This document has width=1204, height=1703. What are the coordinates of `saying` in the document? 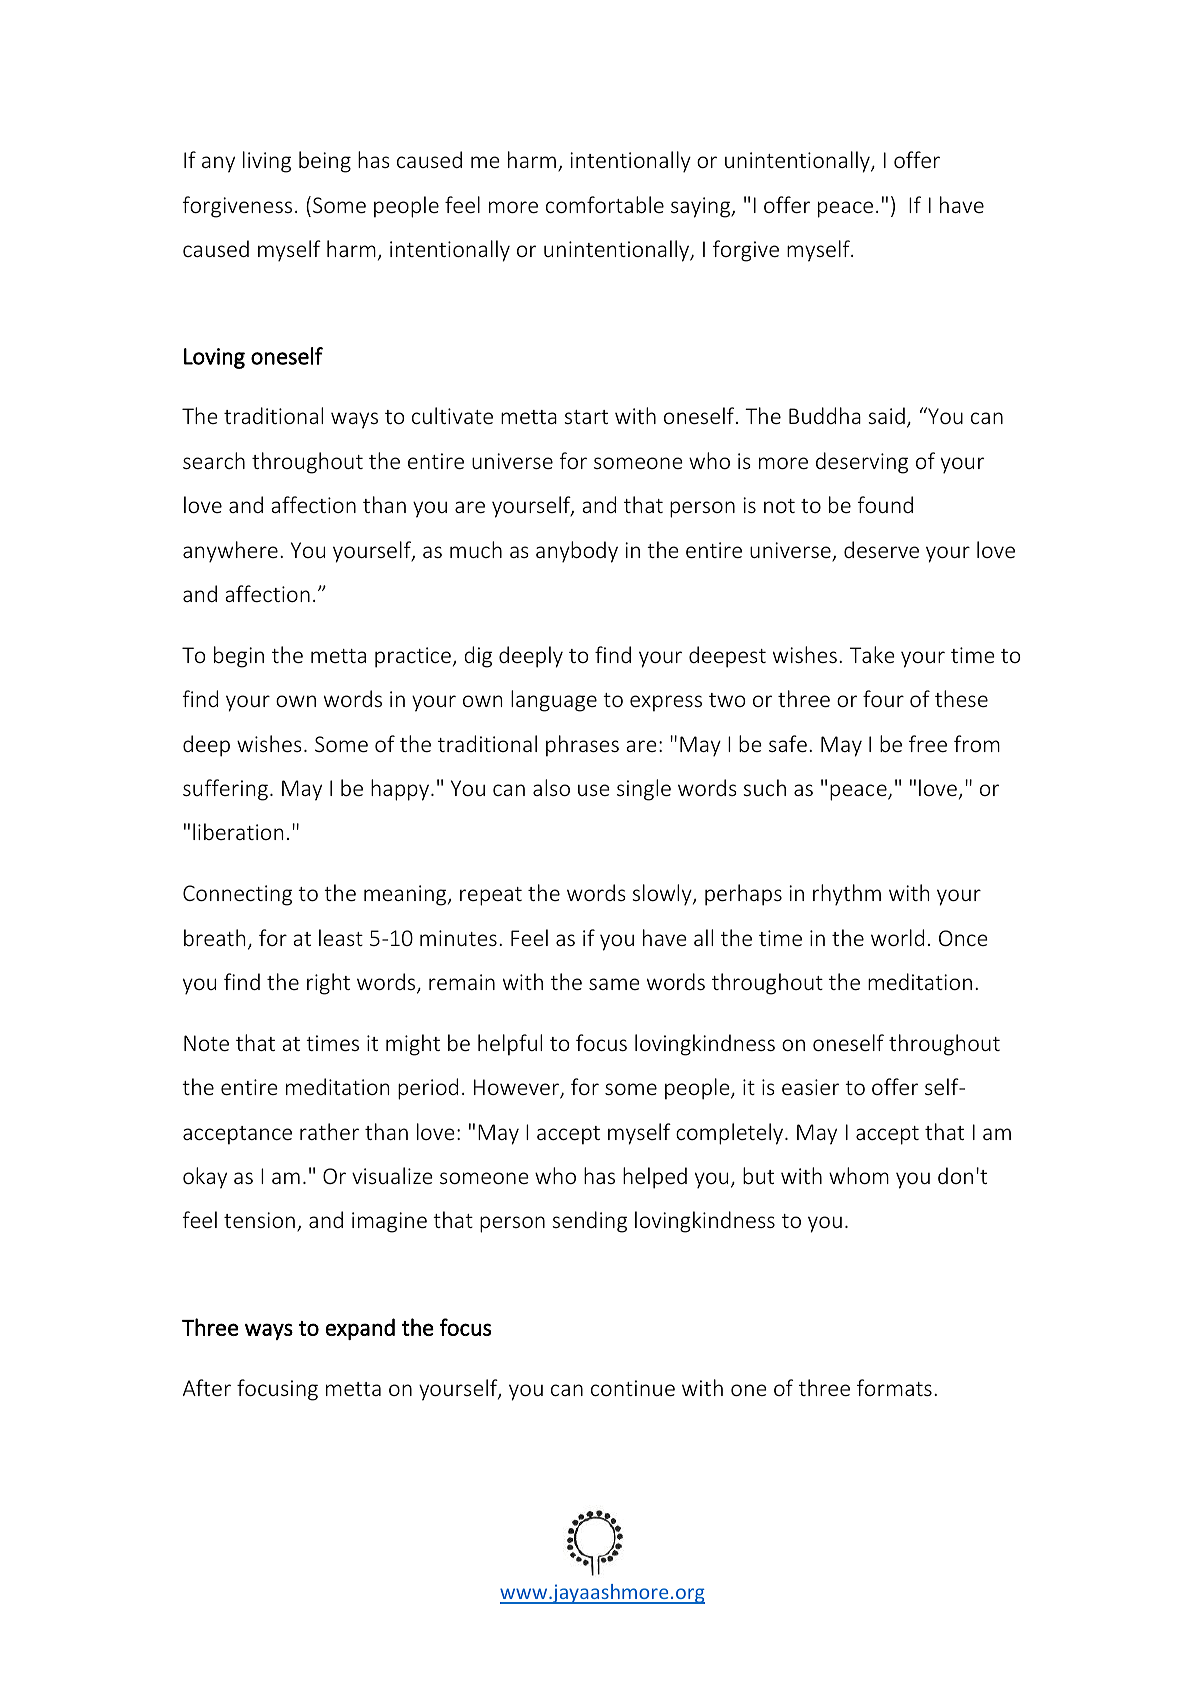 It's located at (702, 207).
